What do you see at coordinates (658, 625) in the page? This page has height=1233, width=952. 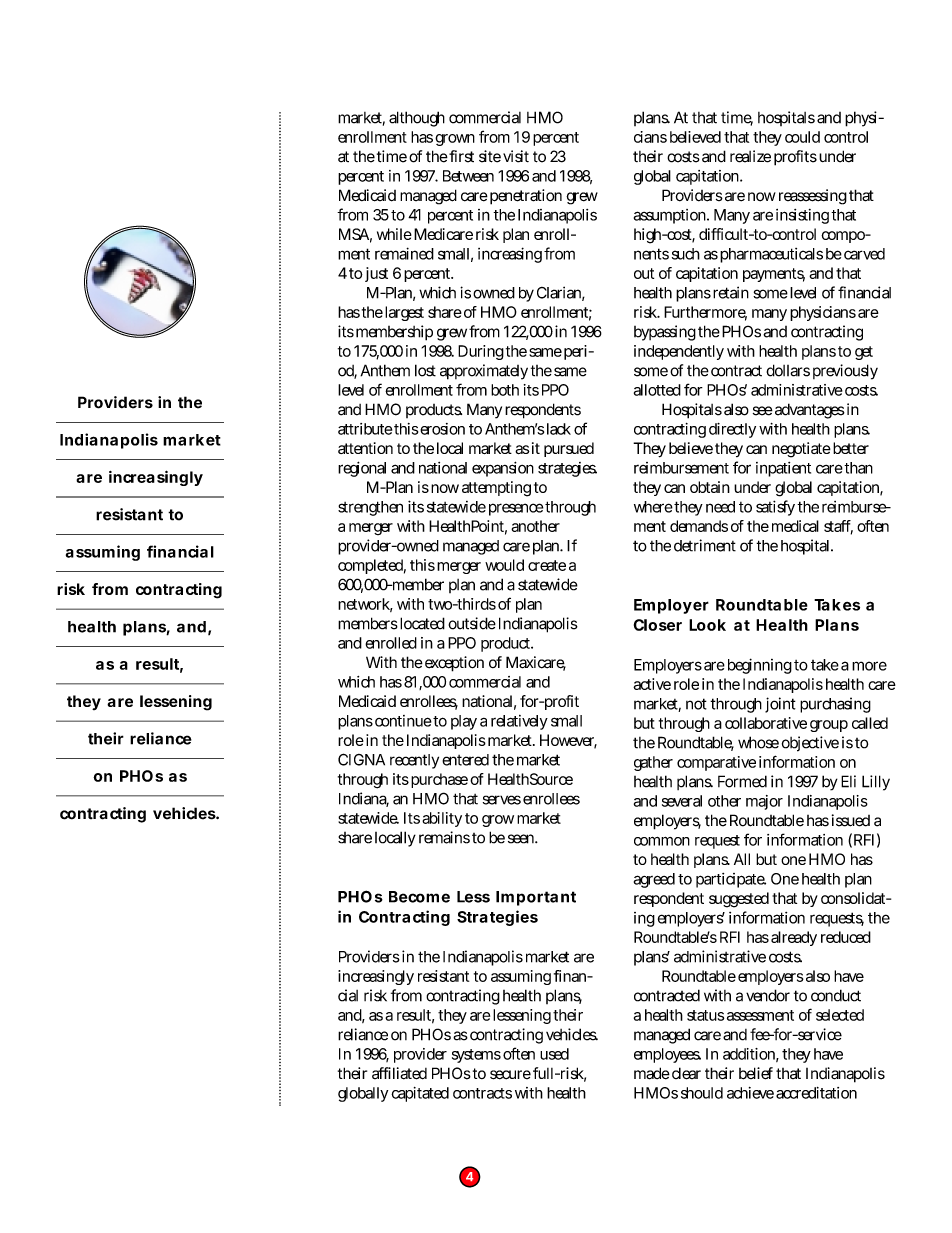 I see `Closer` at bounding box center [658, 625].
